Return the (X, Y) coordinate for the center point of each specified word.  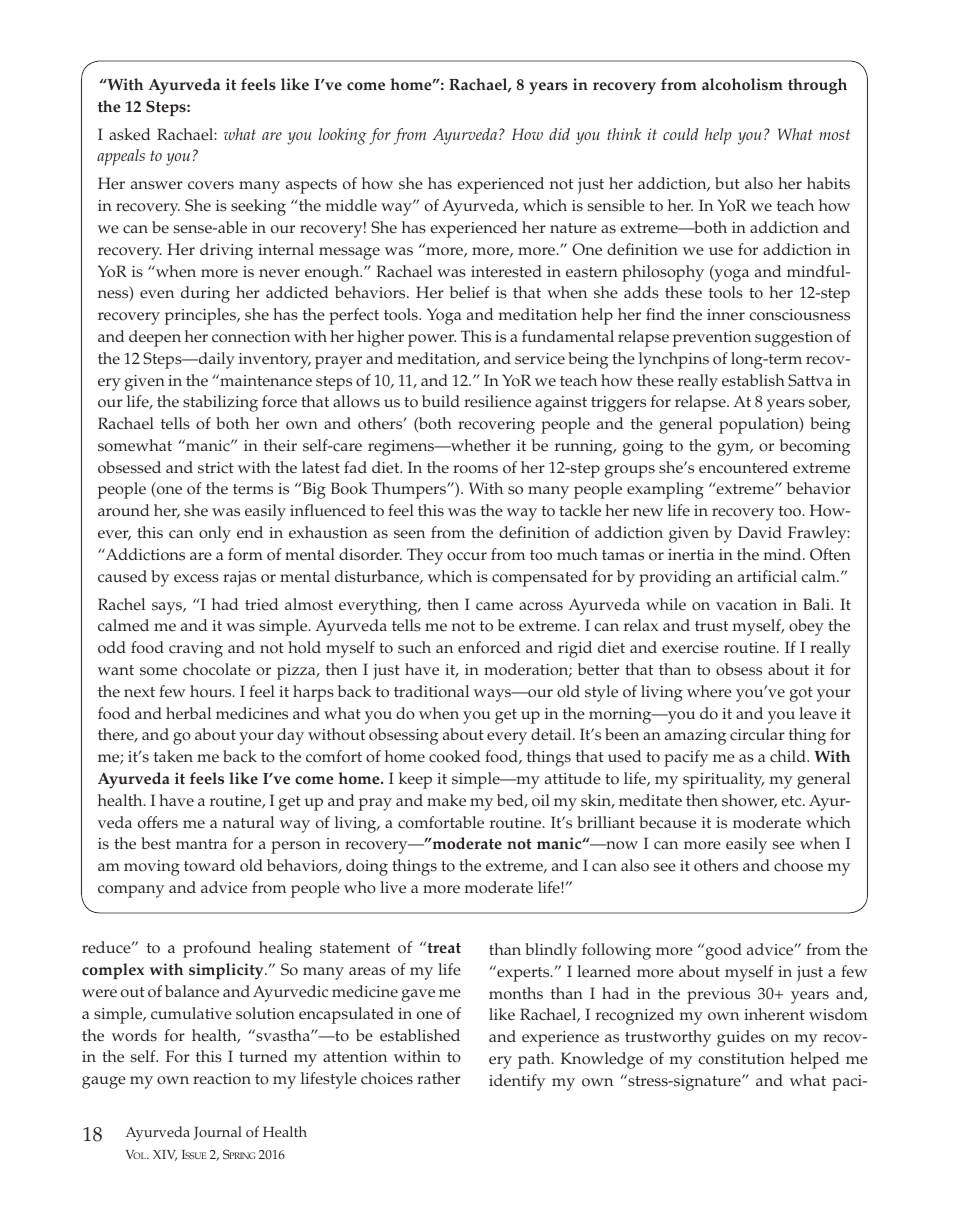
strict (216, 468)
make (446, 800)
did (559, 134)
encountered (743, 467)
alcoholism (742, 84)
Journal (218, 1133)
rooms (475, 469)
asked (130, 134)
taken (173, 756)
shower (749, 801)
